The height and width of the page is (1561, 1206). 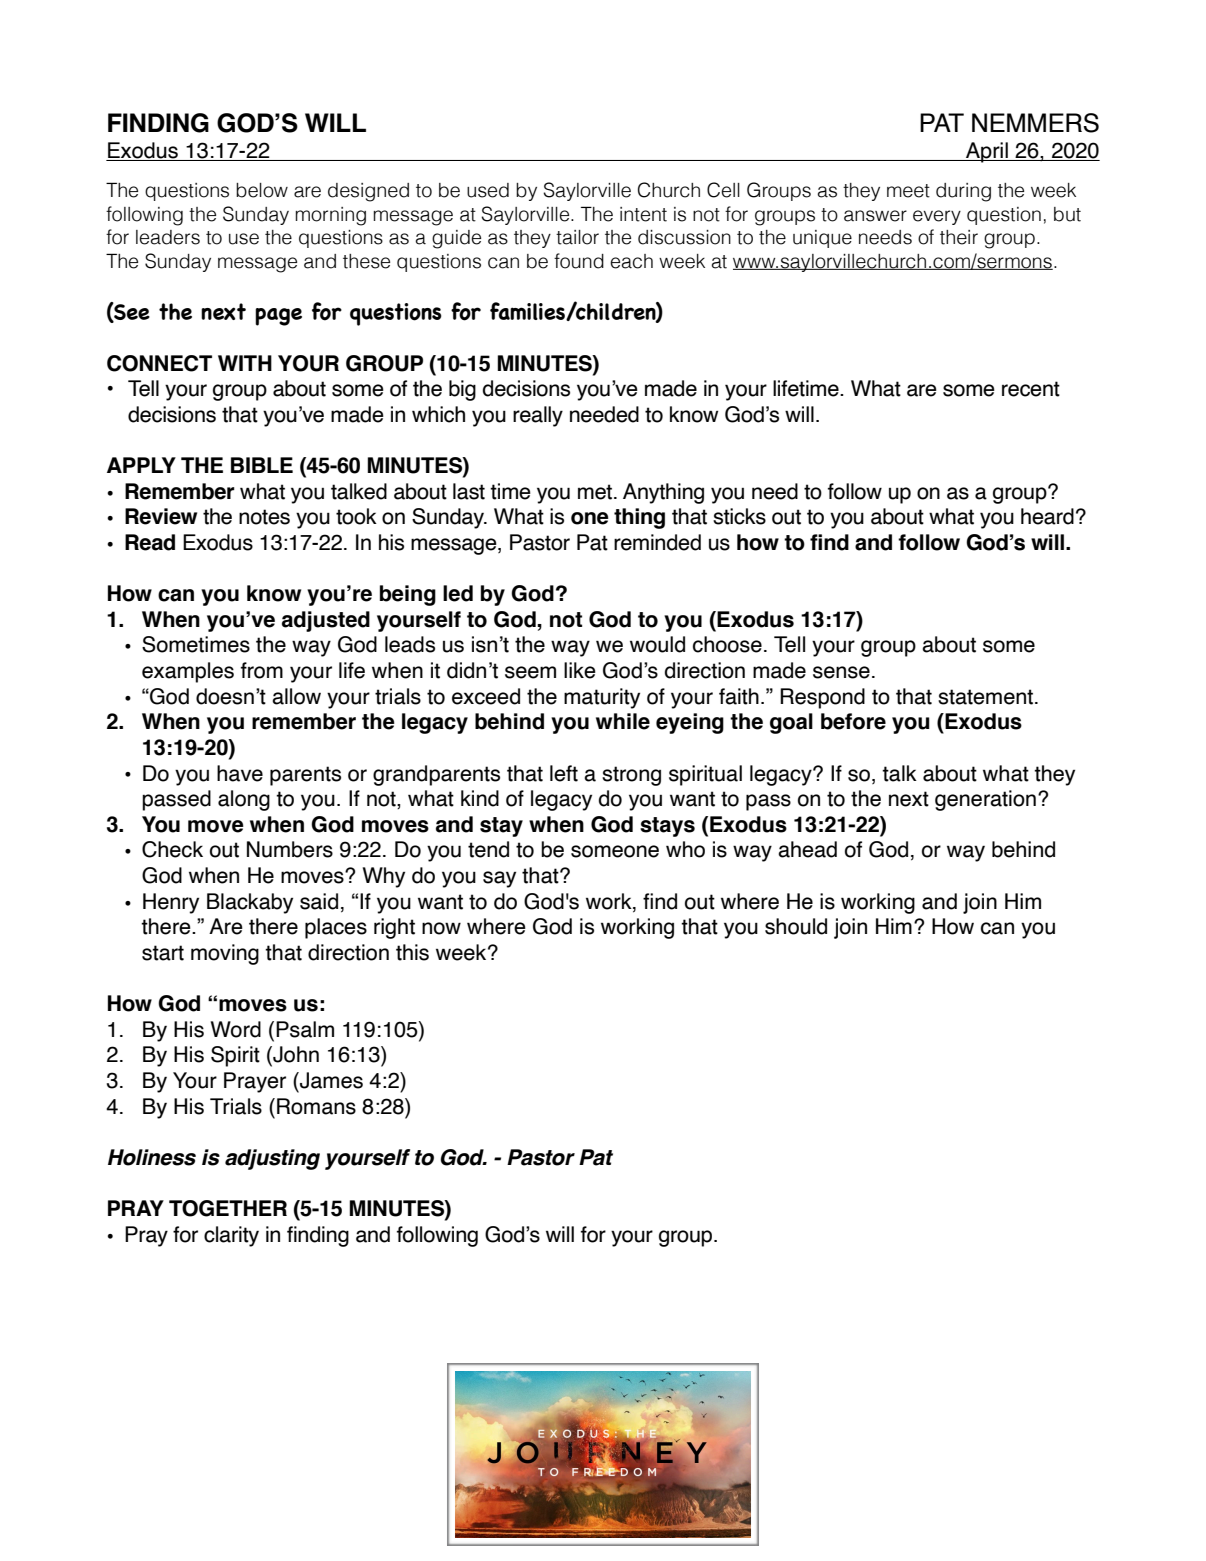 I want to click on moving, so click(x=225, y=954).
